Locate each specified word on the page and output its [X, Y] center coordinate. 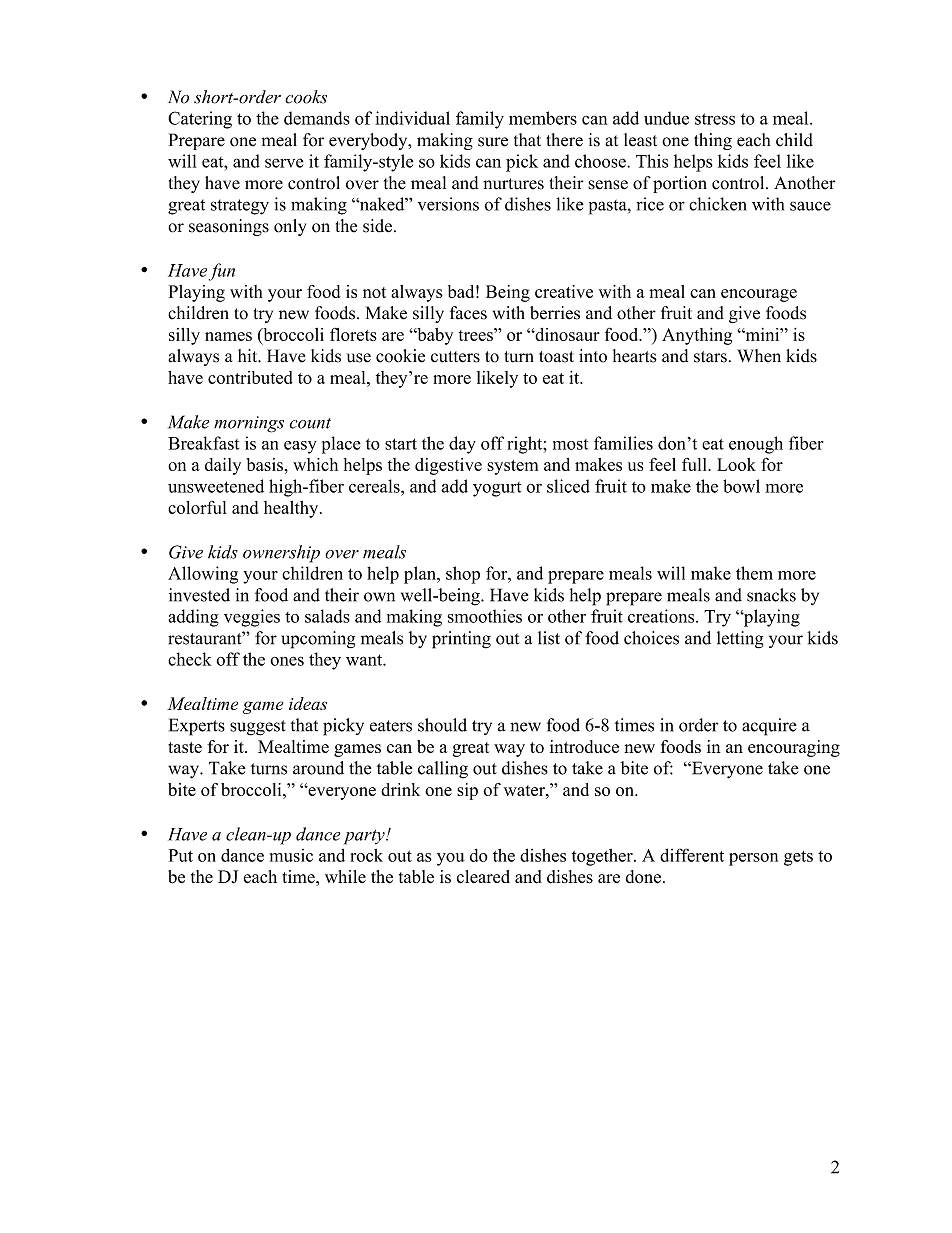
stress [715, 119]
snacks [771, 595]
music [291, 855]
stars [710, 357]
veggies [252, 618]
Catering [200, 120]
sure [493, 142]
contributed [250, 377]
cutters [455, 357]
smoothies [485, 616]
